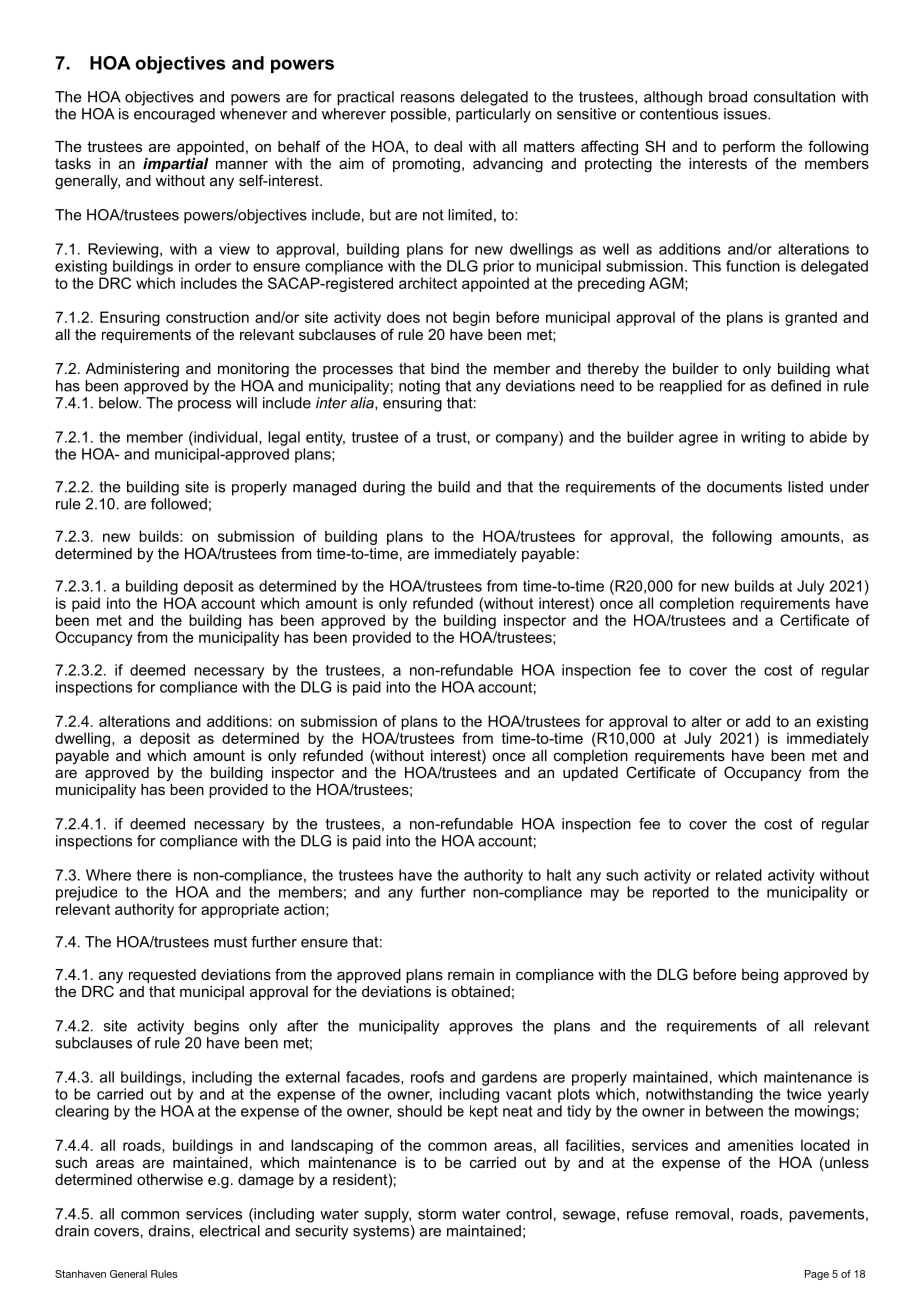 The height and width of the image is (1308, 924). I want to click on followed, so click(179, 502).
